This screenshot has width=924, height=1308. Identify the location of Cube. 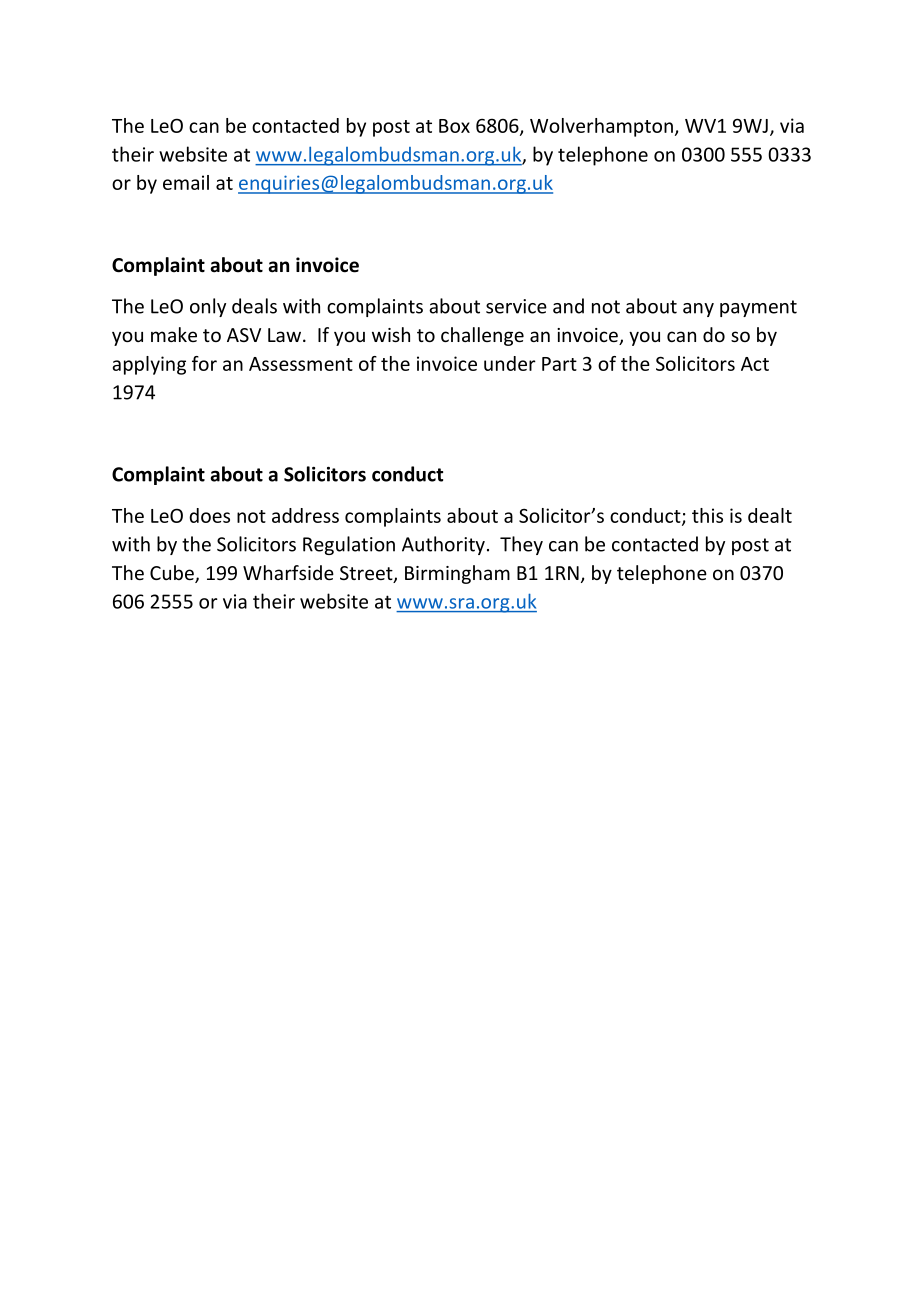
(173, 574).
